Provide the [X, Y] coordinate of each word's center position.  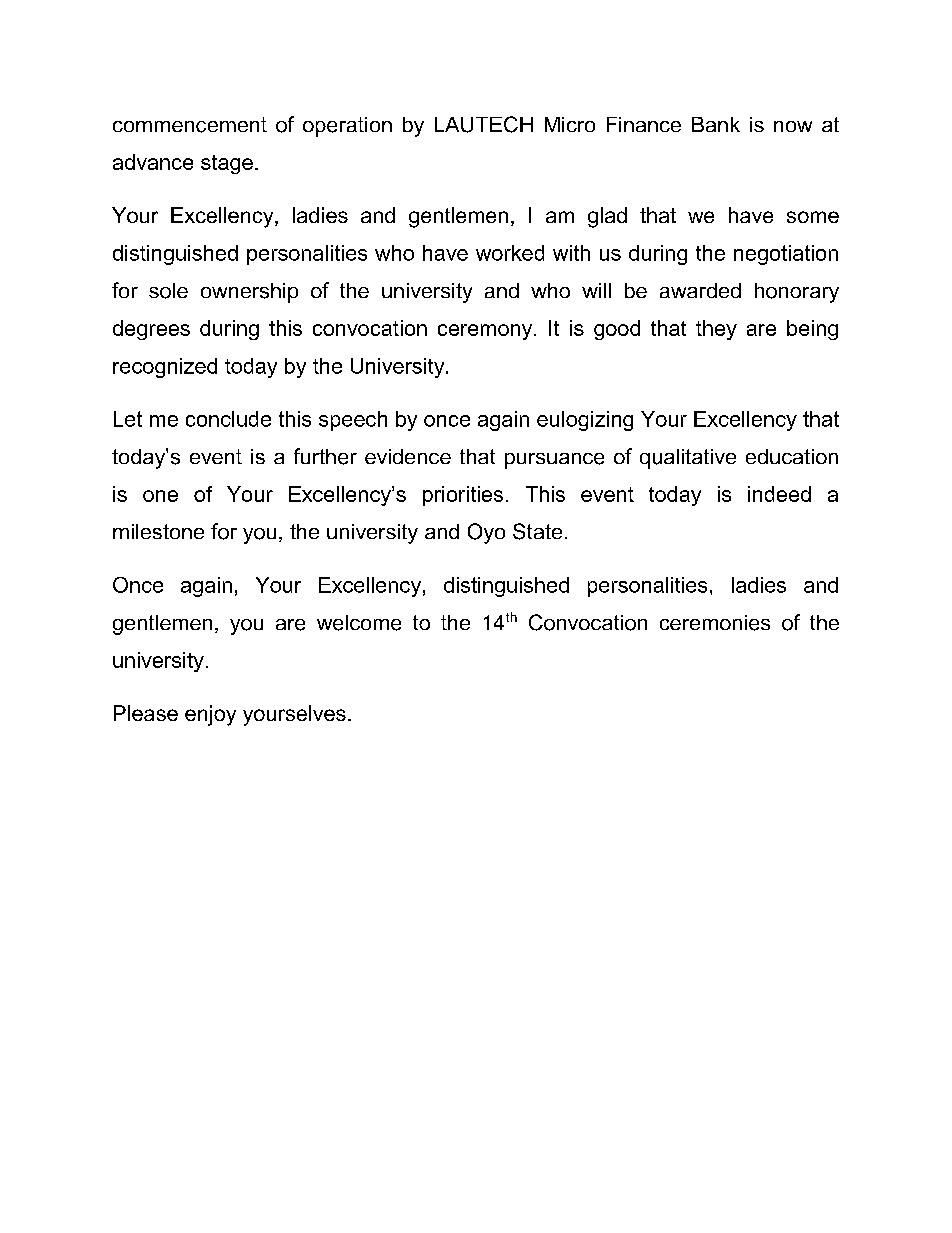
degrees [151, 330]
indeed [779, 494]
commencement [190, 125]
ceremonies [715, 623]
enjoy [210, 715]
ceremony [486, 332]
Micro [570, 124]
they [716, 330]
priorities [463, 496]
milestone [158, 531]
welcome [359, 623]
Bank [716, 124]
